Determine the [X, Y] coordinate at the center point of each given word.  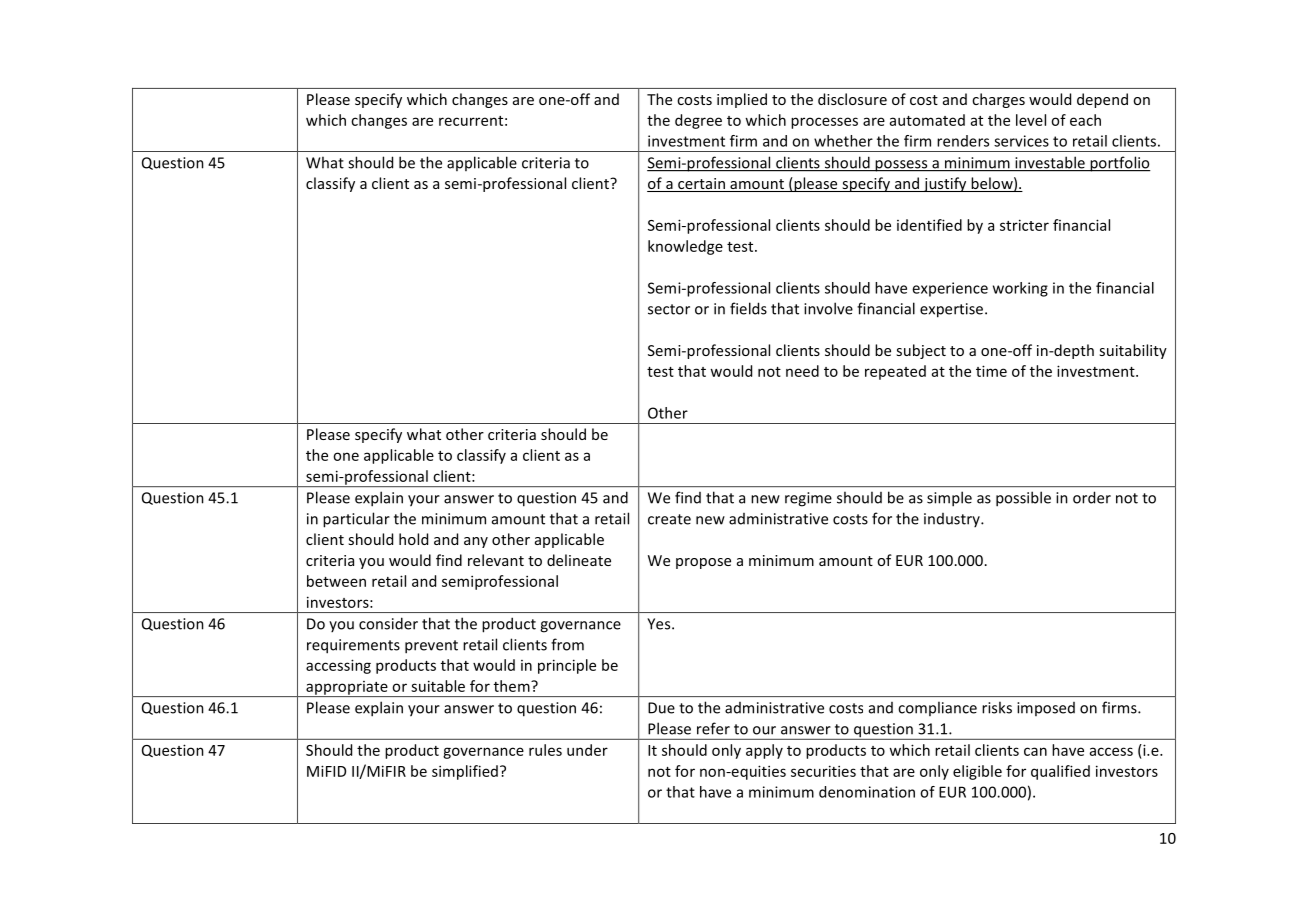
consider [388, 623]
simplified [465, 772]
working [1020, 289]
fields [748, 308]
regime [808, 499]
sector [669, 309]
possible [1023, 499]
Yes [660, 624]
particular [356, 520]
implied [742, 100]
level [1031, 120]
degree [698, 121]
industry [953, 520]
